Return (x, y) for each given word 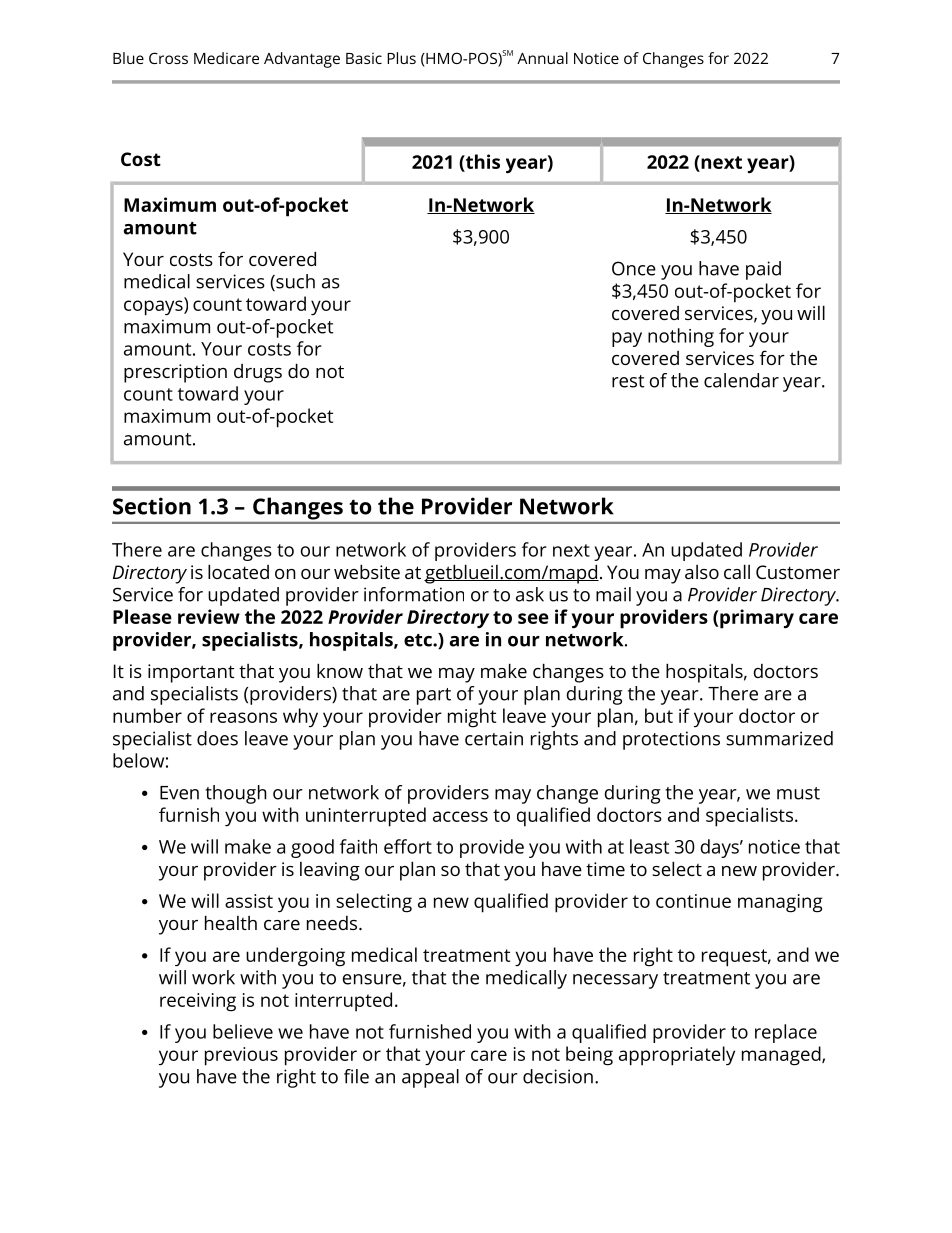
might (472, 718)
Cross (168, 58)
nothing (681, 337)
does (217, 738)
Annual (542, 58)
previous (241, 1056)
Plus (401, 58)
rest (628, 381)
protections (671, 740)
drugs (258, 373)
